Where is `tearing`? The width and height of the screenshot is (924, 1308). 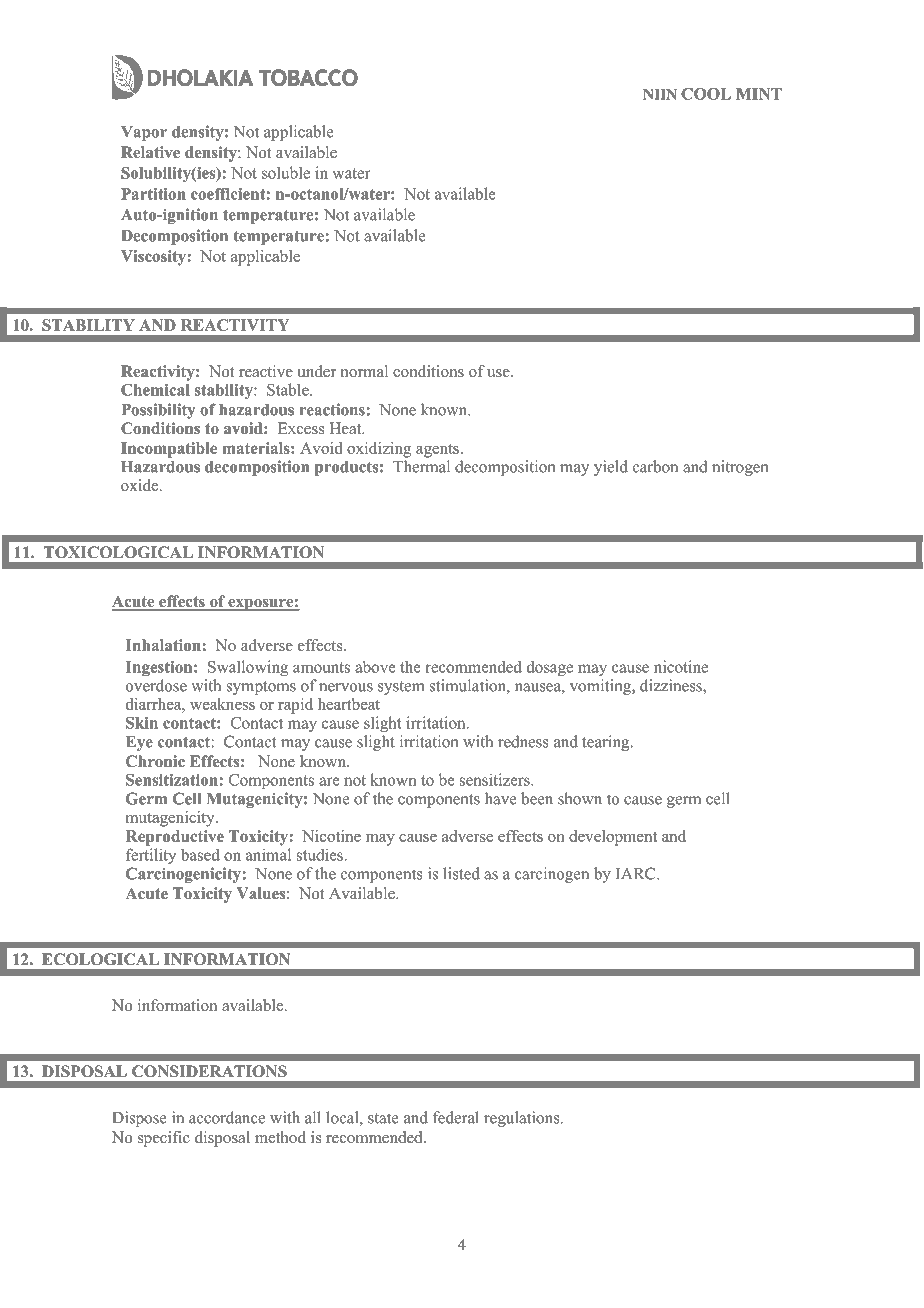 tearing is located at coordinates (607, 743).
